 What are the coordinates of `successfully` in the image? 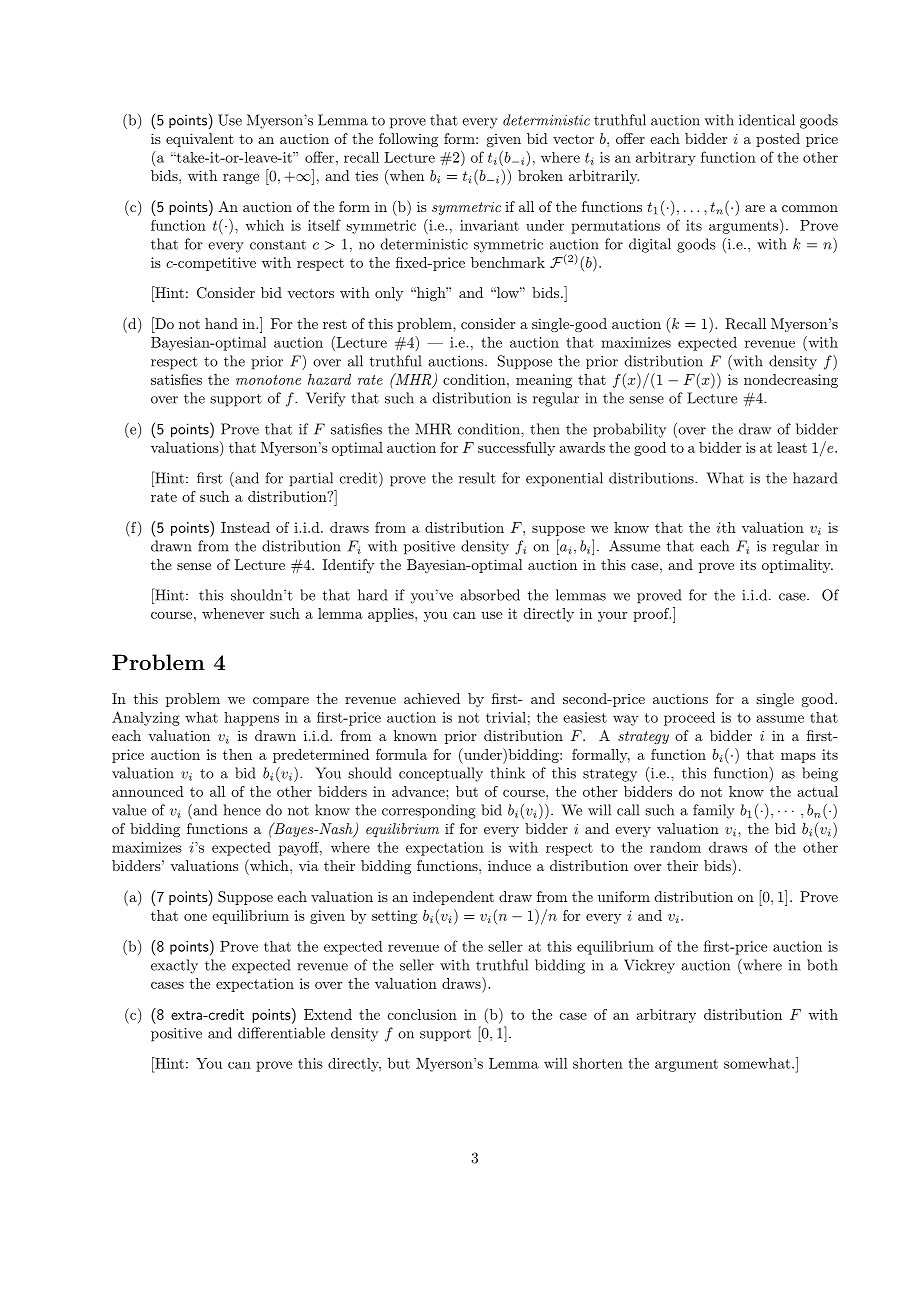 It's located at (516, 449).
